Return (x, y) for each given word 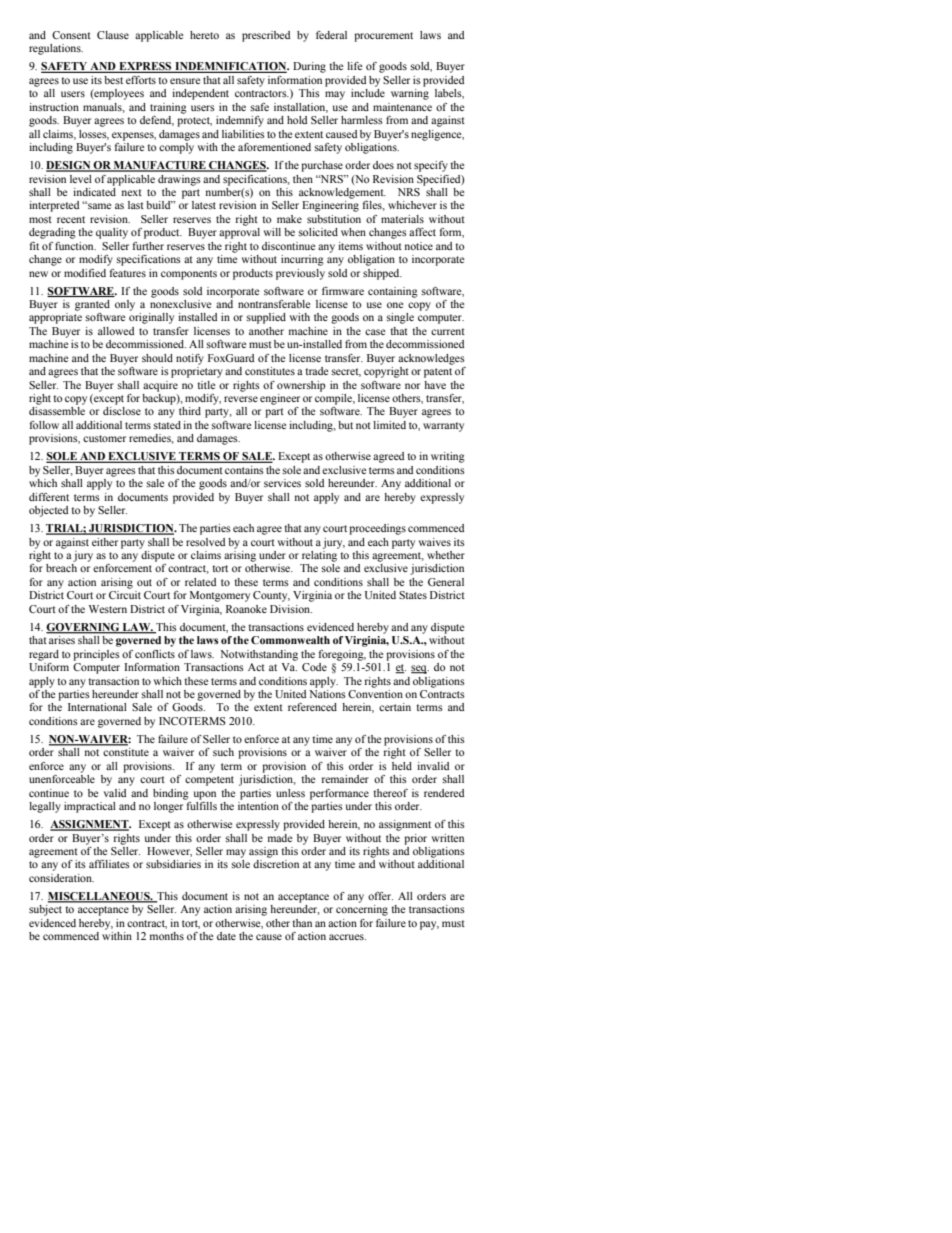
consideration (61, 878)
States (413, 595)
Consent (71, 35)
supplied (266, 318)
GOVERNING (84, 628)
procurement (383, 37)
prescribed (266, 36)
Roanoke (246, 609)
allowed (116, 331)
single (400, 318)
